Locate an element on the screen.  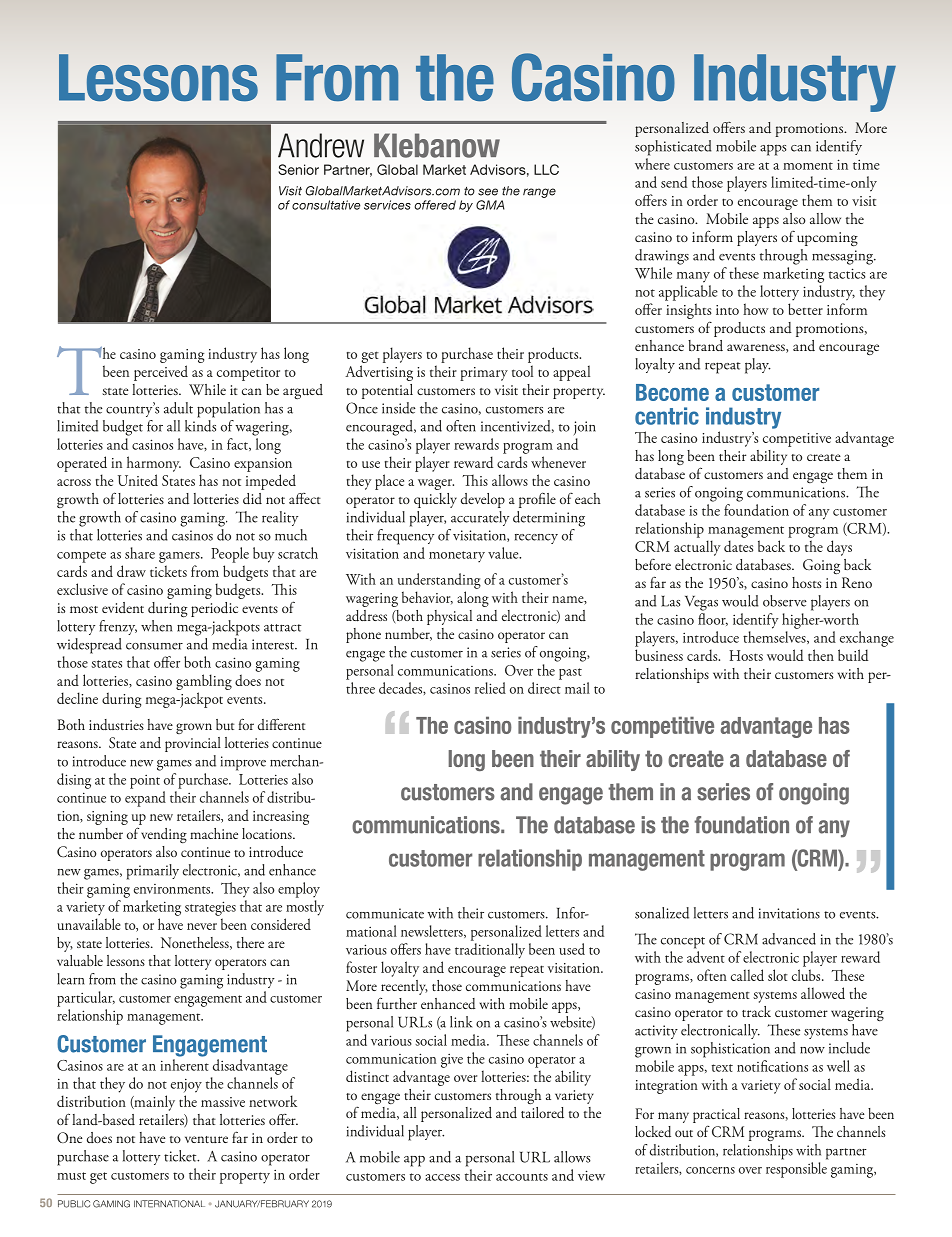
access is located at coordinates (442, 1177).
